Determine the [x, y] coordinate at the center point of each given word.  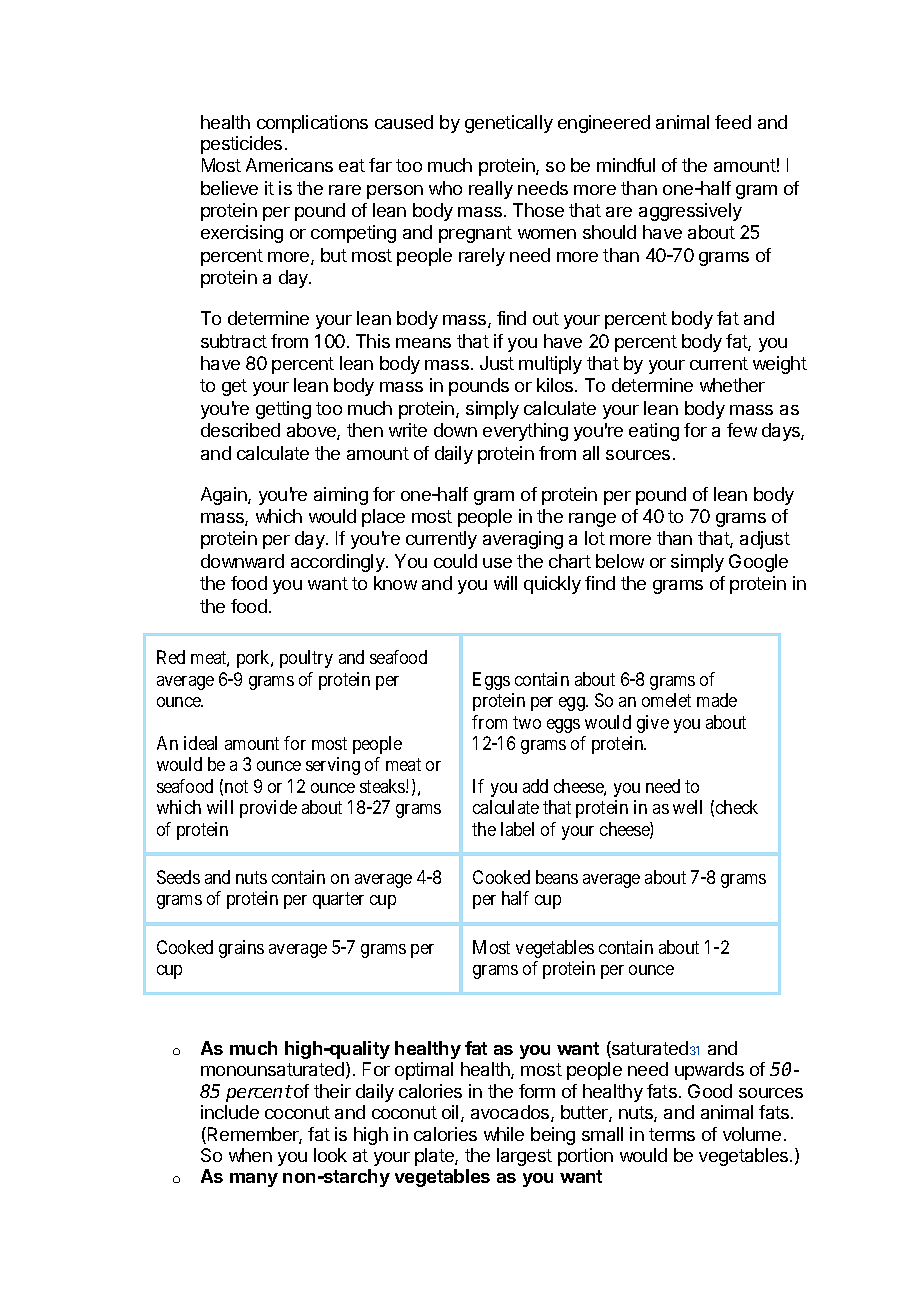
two [527, 722]
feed [733, 122]
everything [525, 432]
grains [241, 949]
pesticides [241, 145]
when [250, 1155]
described [240, 430]
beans [557, 877]
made [717, 700]
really [491, 190]
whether [732, 385]
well [687, 807]
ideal [200, 743]
